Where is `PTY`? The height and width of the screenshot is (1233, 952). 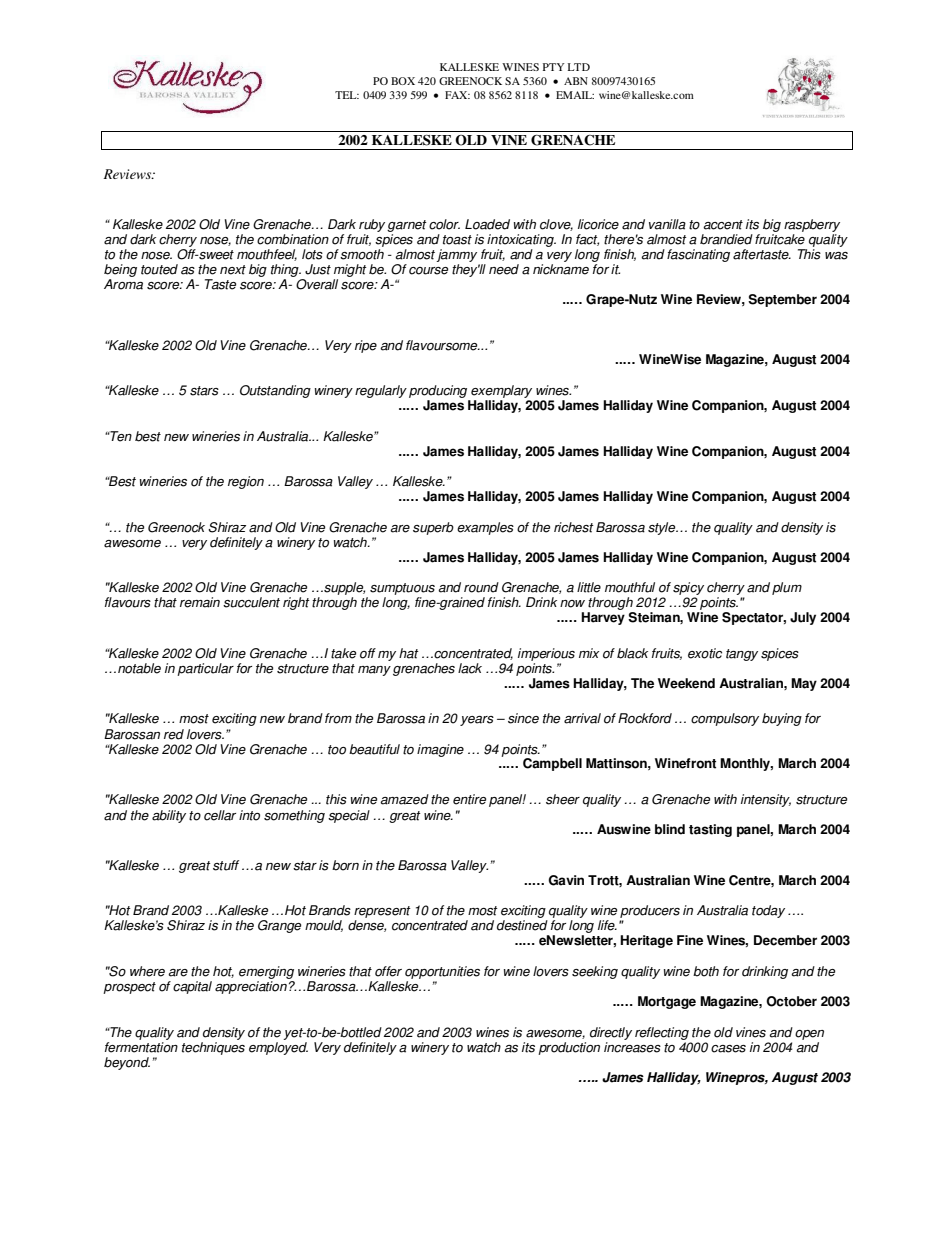
PTY is located at coordinates (554, 67).
